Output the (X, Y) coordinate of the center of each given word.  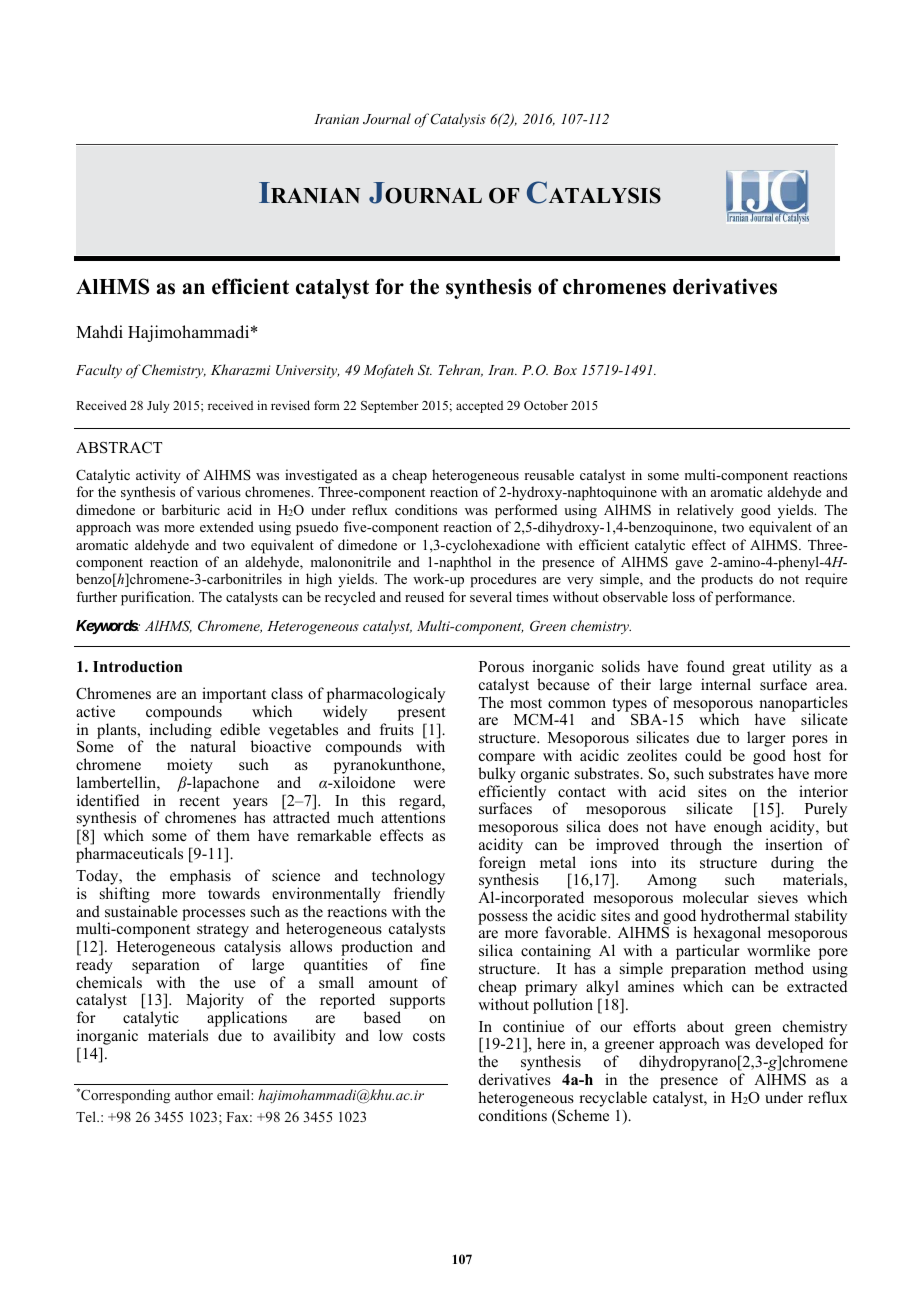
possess (503, 919)
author (194, 1094)
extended (227, 526)
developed (790, 1046)
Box (565, 370)
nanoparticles (803, 705)
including (181, 732)
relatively (705, 511)
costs (429, 1036)
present (421, 714)
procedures (503, 580)
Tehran (461, 370)
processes (213, 915)
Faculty (99, 371)
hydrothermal (745, 918)
